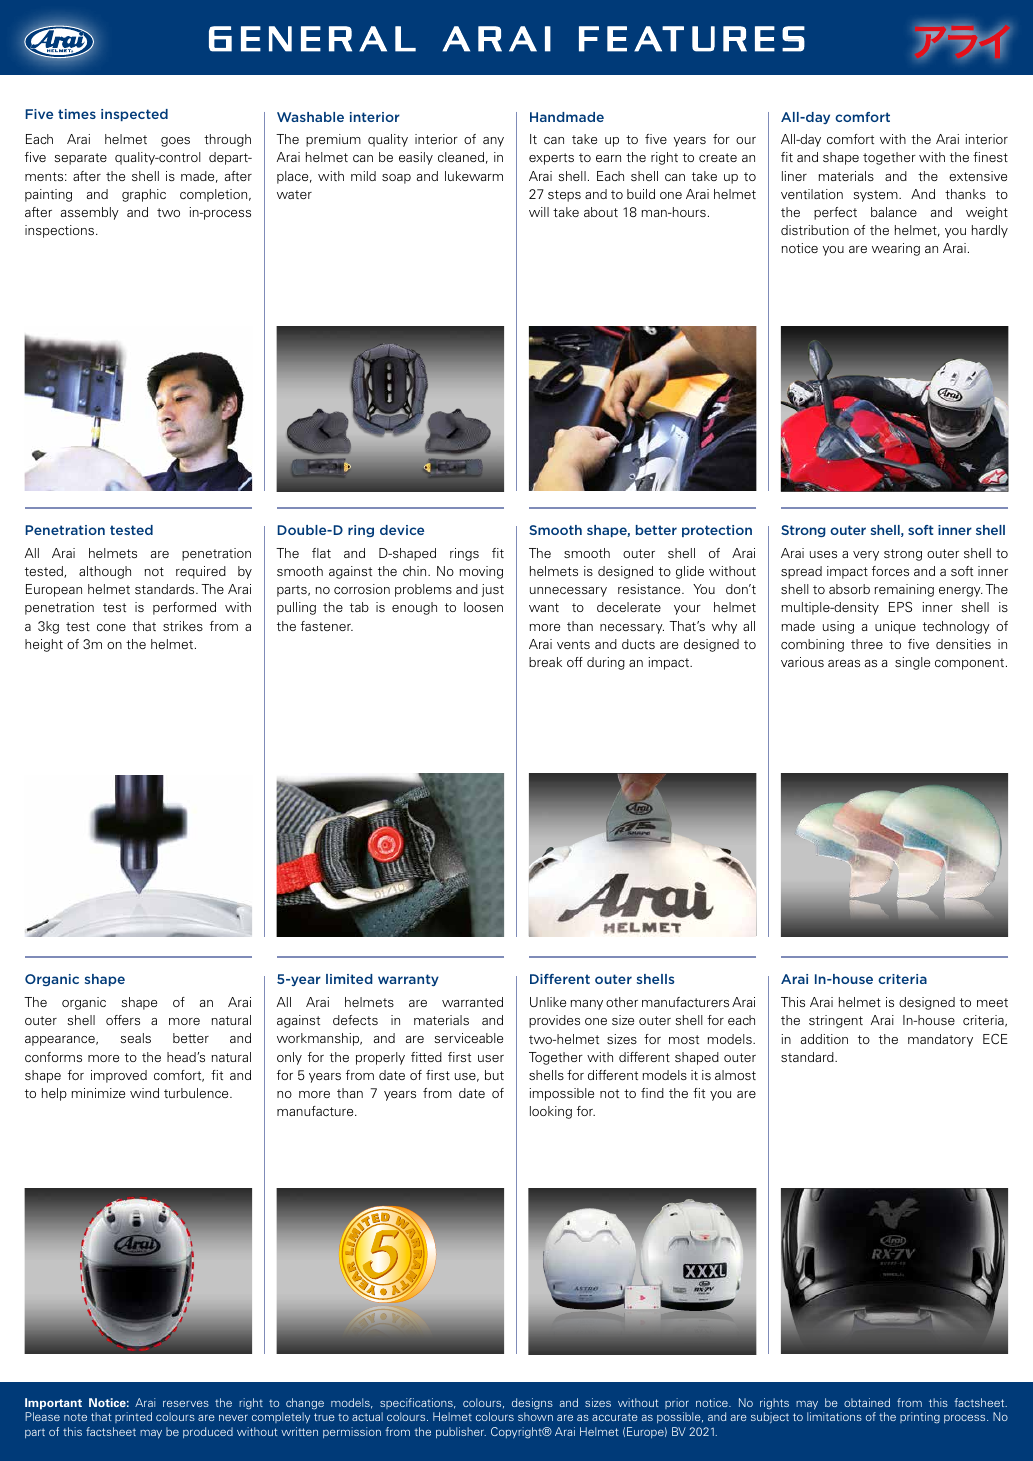  Describe the element at coordinates (548, 1002) in the page. I see `Unlike` at that location.
